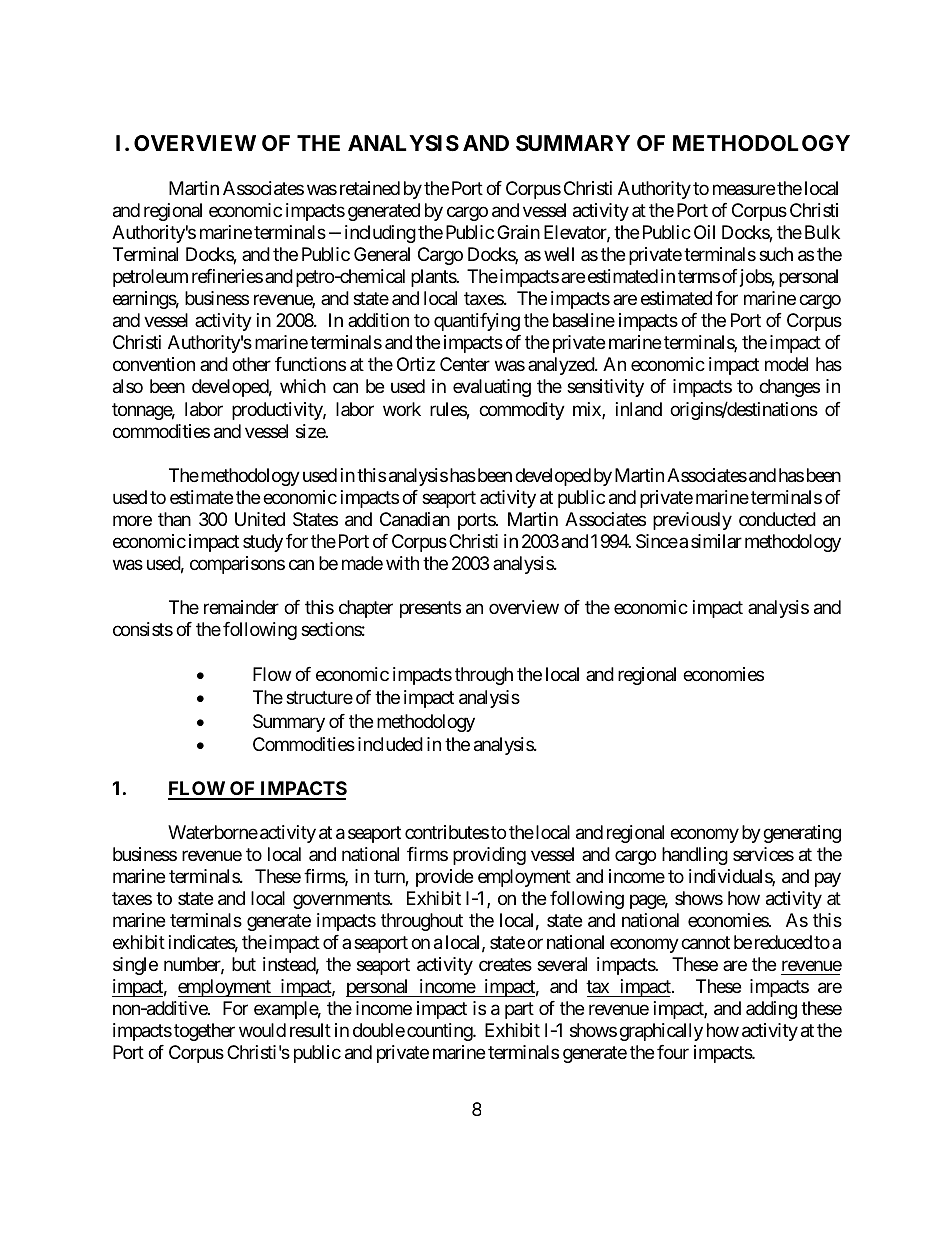 The height and width of the screenshot is (1233, 952). Describe the element at coordinates (204, 1032) in the screenshot. I see `together` at that location.
